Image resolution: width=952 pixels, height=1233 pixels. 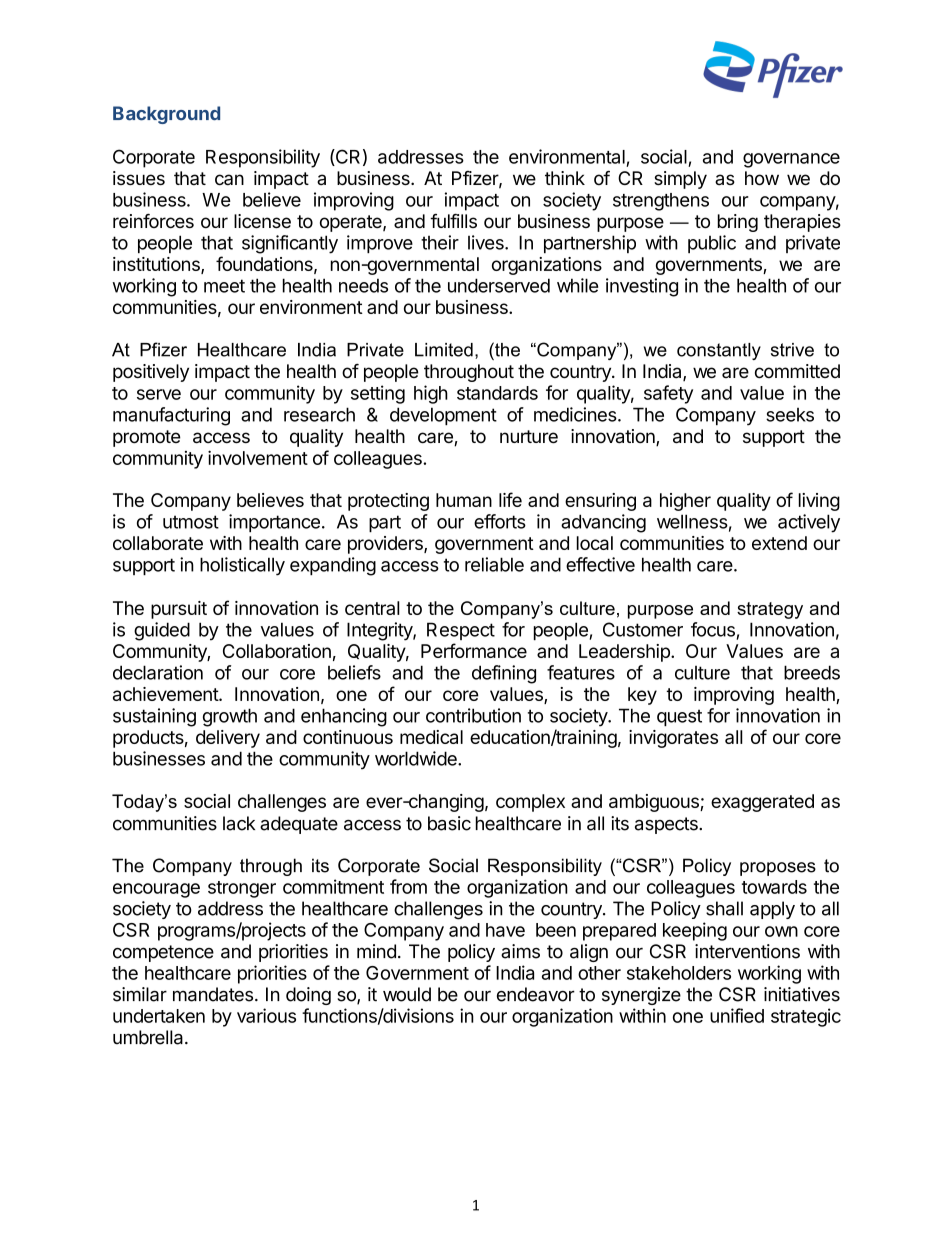 What do you see at coordinates (762, 803) in the screenshot?
I see `exaggerated` at bounding box center [762, 803].
